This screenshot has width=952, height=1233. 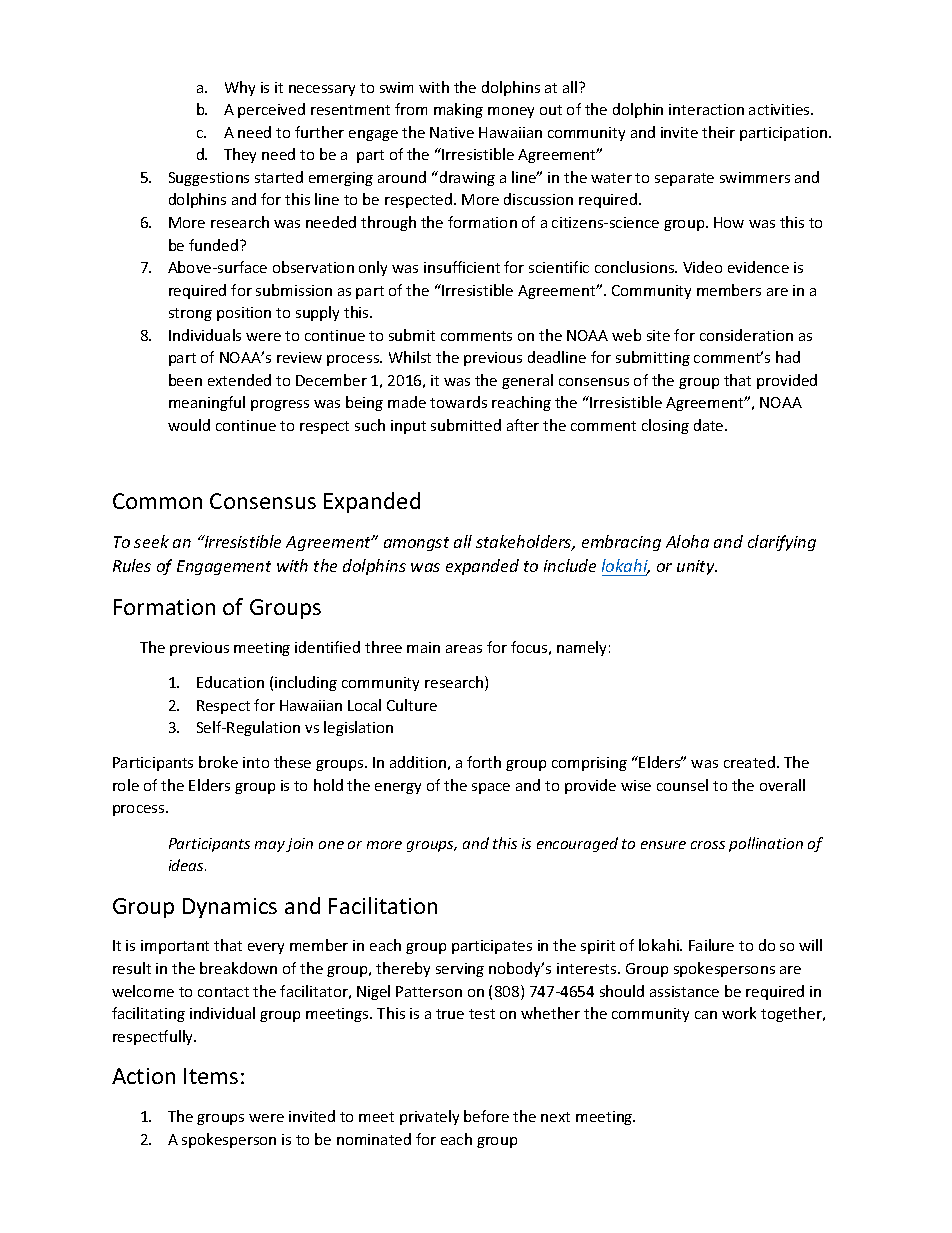 What do you see at coordinates (230, 682) in the screenshot?
I see `Education` at bounding box center [230, 682].
